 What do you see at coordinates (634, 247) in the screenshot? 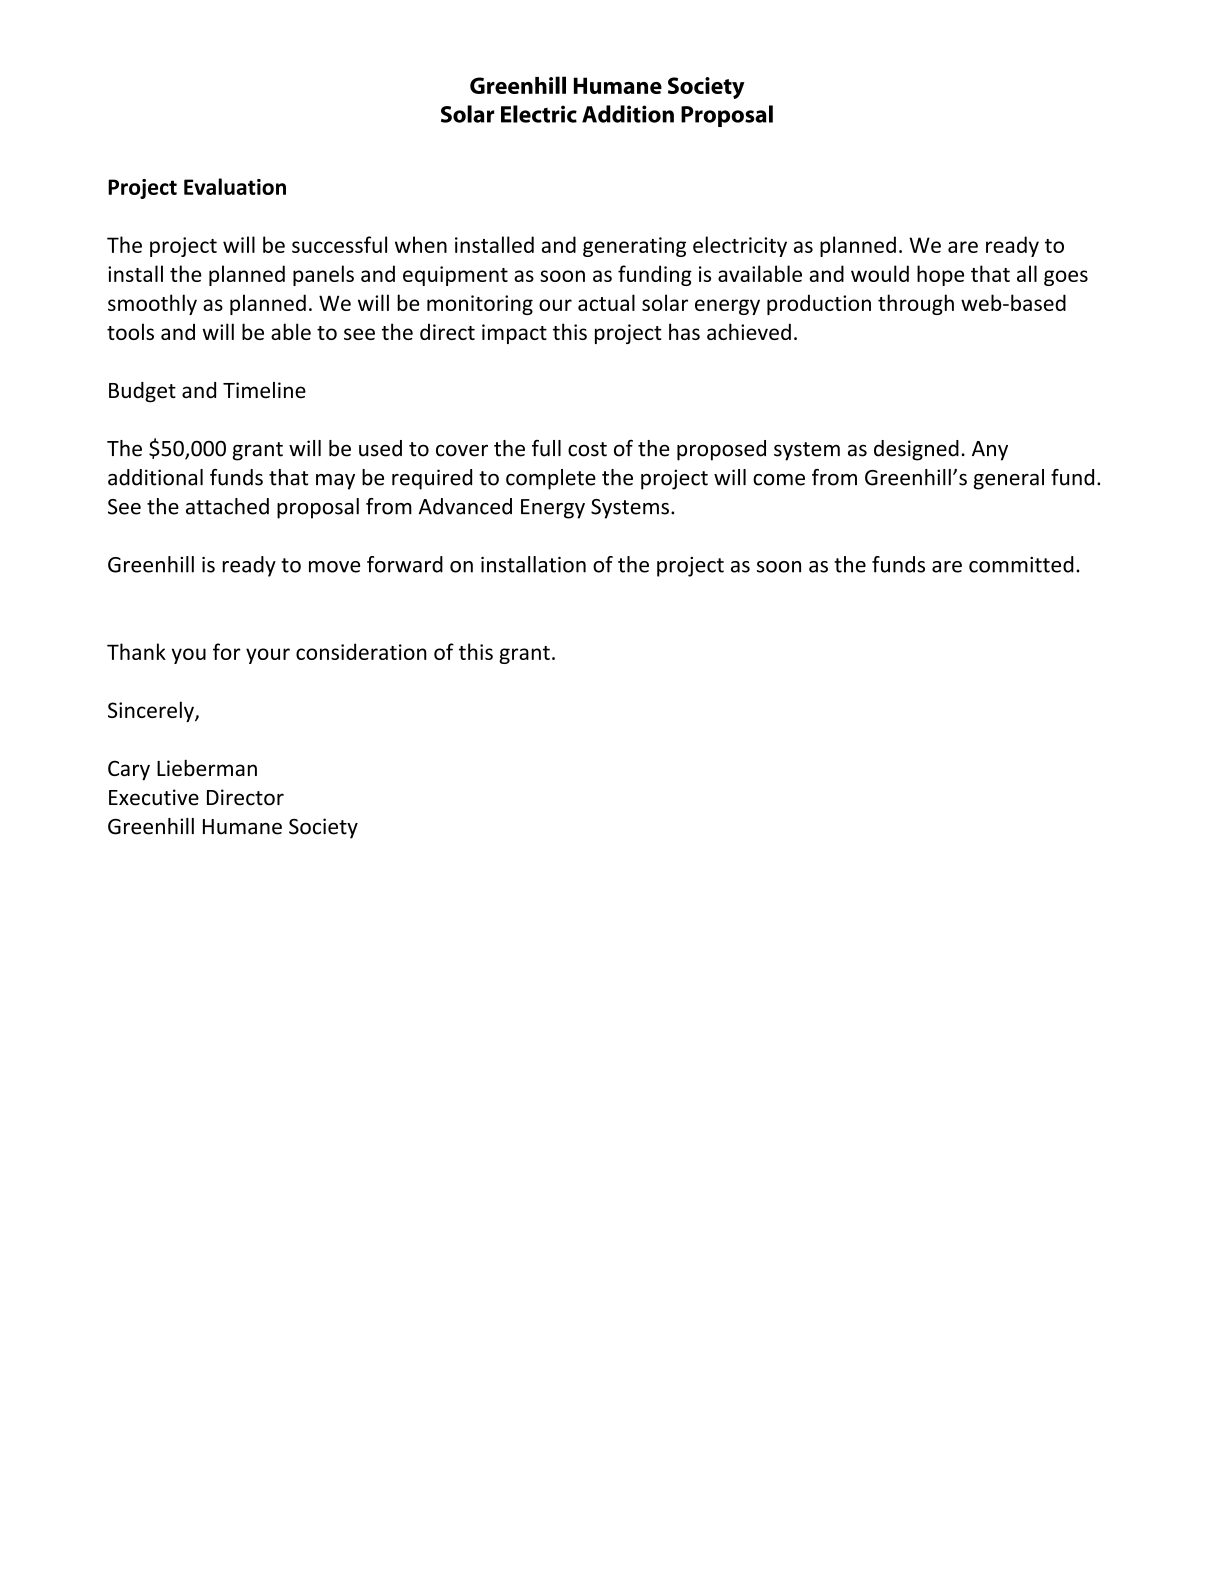
I see `generating` at bounding box center [634, 247].
